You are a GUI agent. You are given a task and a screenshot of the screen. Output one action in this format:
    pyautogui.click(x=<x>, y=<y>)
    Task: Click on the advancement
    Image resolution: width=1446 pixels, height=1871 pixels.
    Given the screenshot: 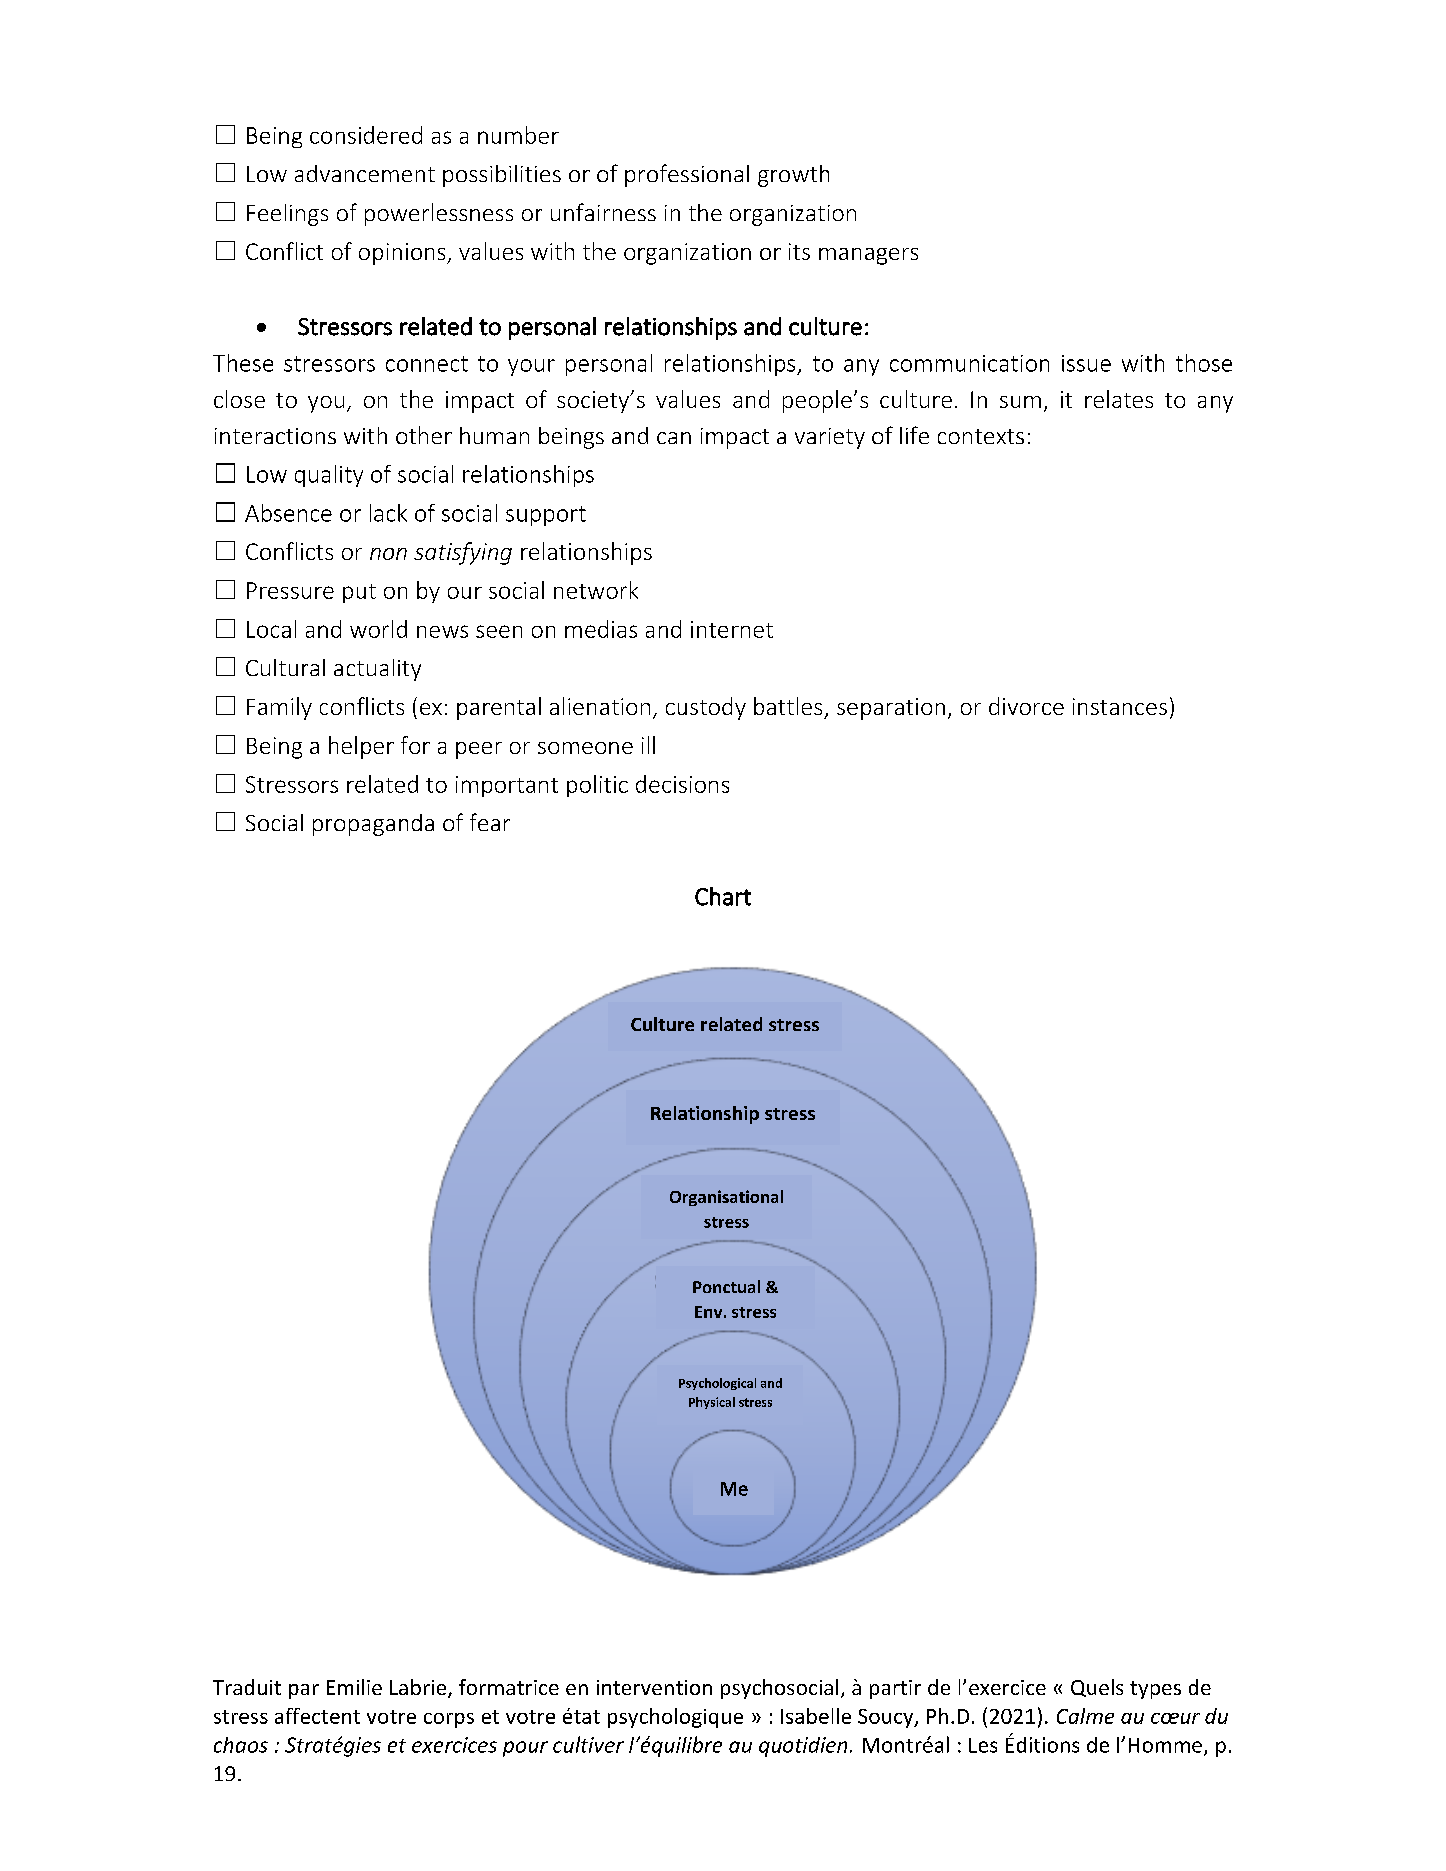 What is the action you would take?
    pyautogui.click(x=365, y=173)
